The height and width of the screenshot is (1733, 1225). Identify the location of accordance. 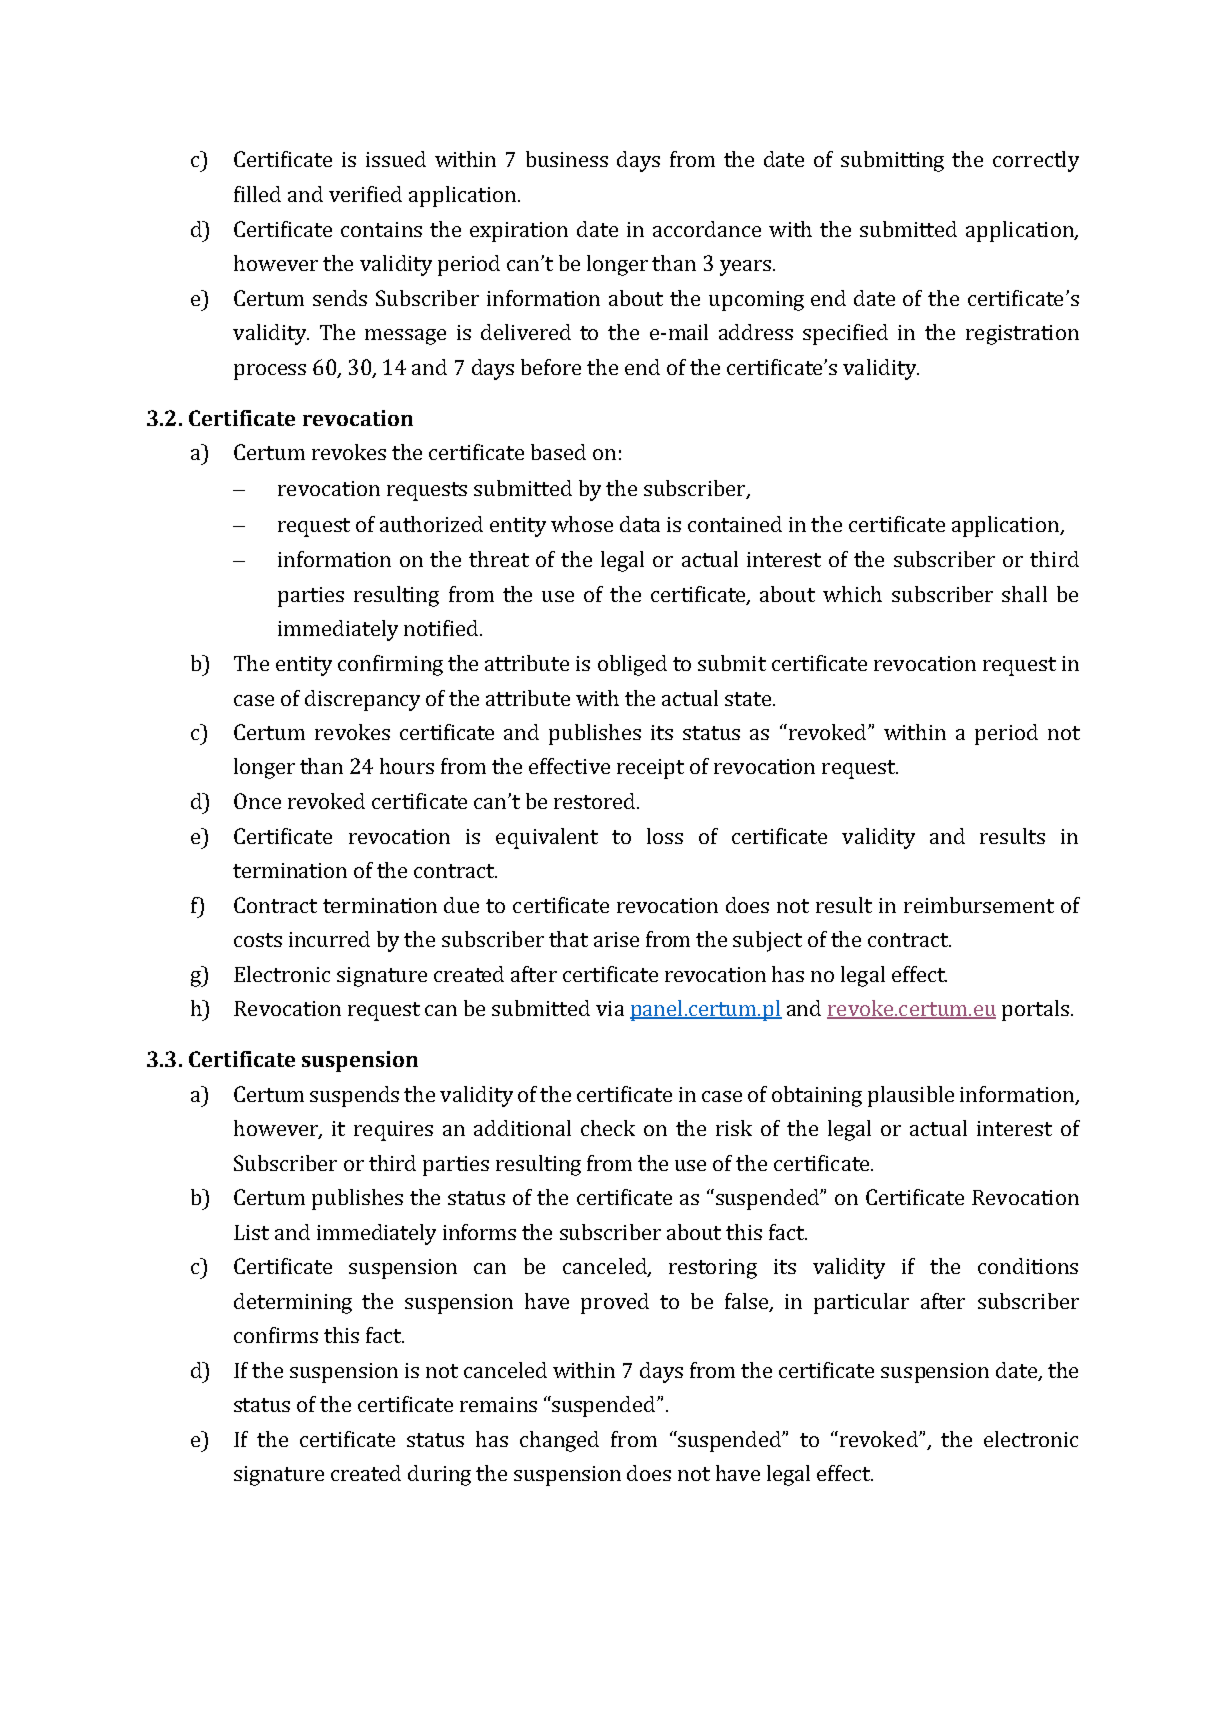
(707, 229).
